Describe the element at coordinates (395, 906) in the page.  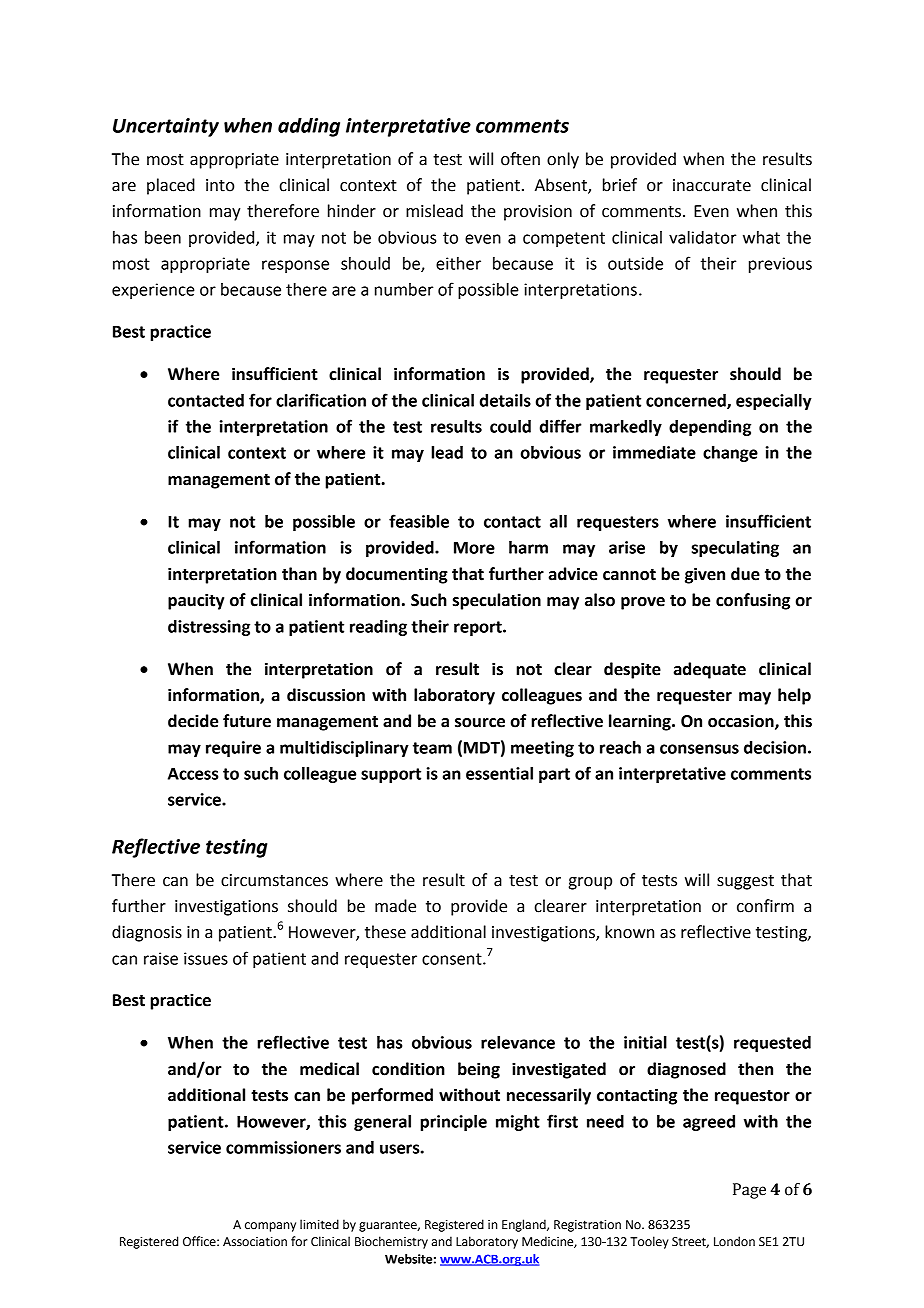
I see `made` at that location.
